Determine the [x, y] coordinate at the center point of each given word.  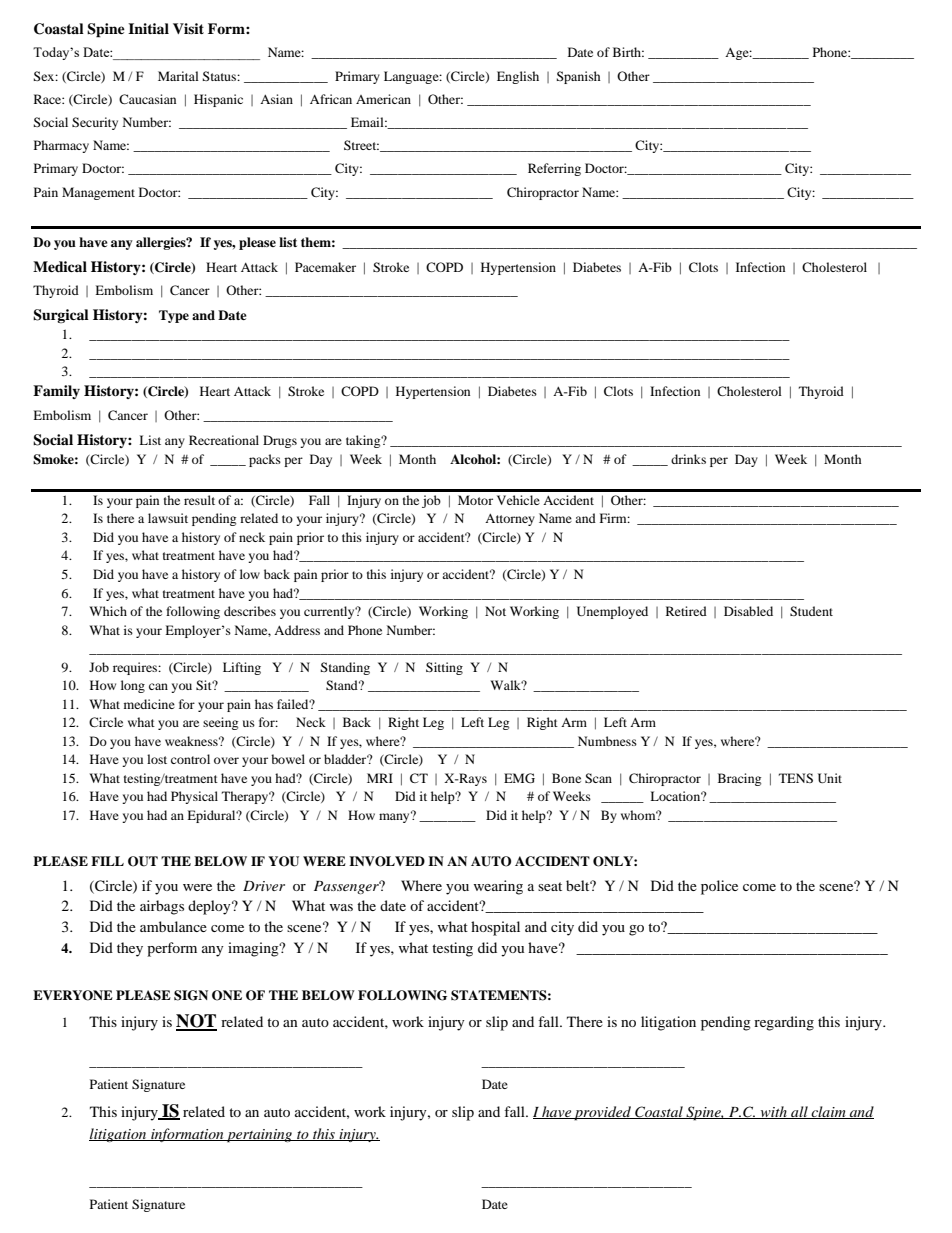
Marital [178, 76]
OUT [143, 861]
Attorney [510, 520]
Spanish [578, 77]
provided [603, 1113]
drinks [688, 459]
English [518, 77]
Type [174, 316]
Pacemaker [325, 267]
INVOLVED [387, 861]
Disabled [748, 611]
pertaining [260, 1136]
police [719, 887]
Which [108, 611]
